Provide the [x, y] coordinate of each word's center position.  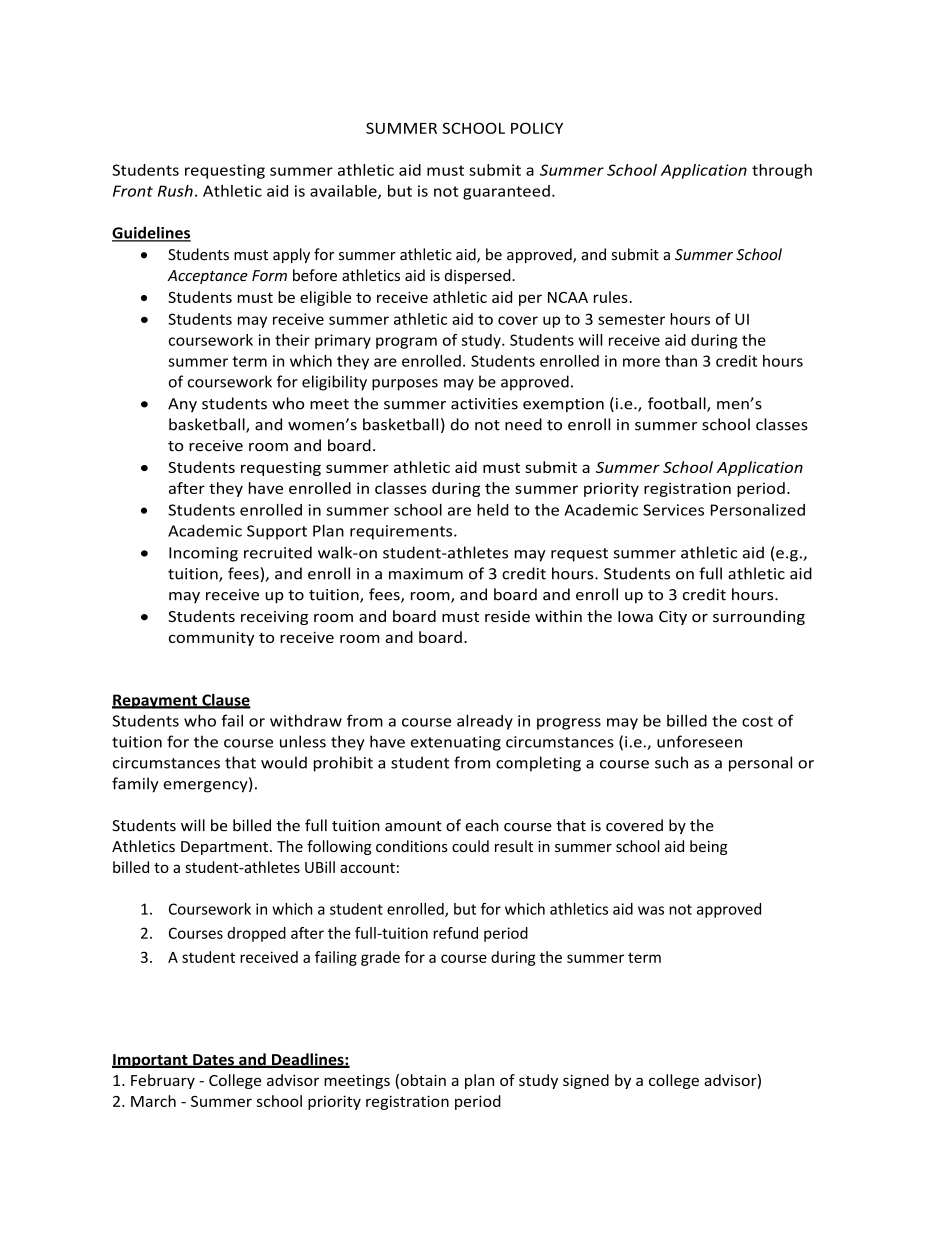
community [211, 639]
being [708, 847]
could [470, 846]
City [673, 618]
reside [507, 616]
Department [224, 848]
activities [484, 404]
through [782, 171]
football [678, 404]
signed [586, 1081]
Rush [175, 191]
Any [182, 405]
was [651, 910]
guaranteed [506, 192]
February [163, 1081]
